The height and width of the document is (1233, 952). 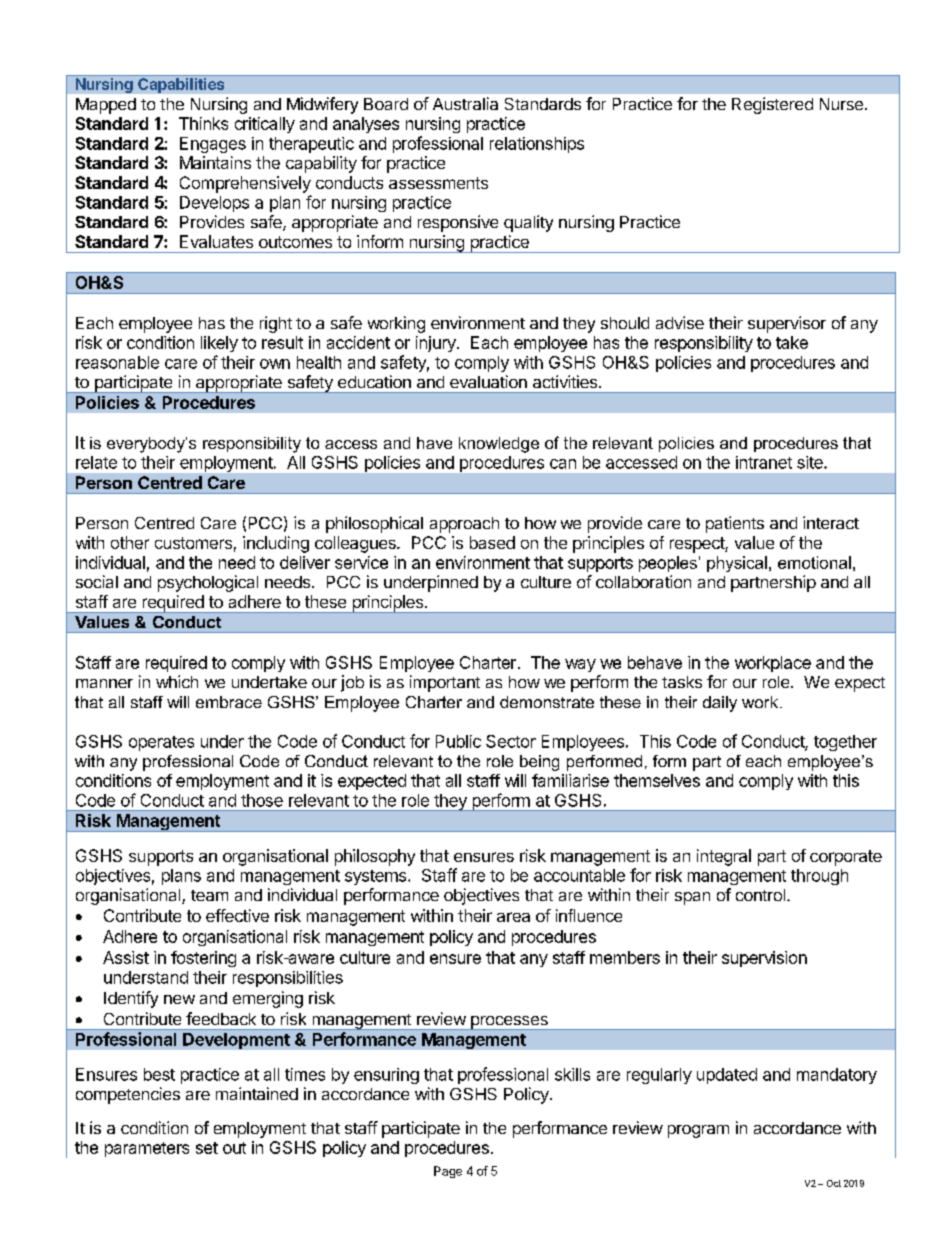 I want to click on patients, so click(x=735, y=524).
